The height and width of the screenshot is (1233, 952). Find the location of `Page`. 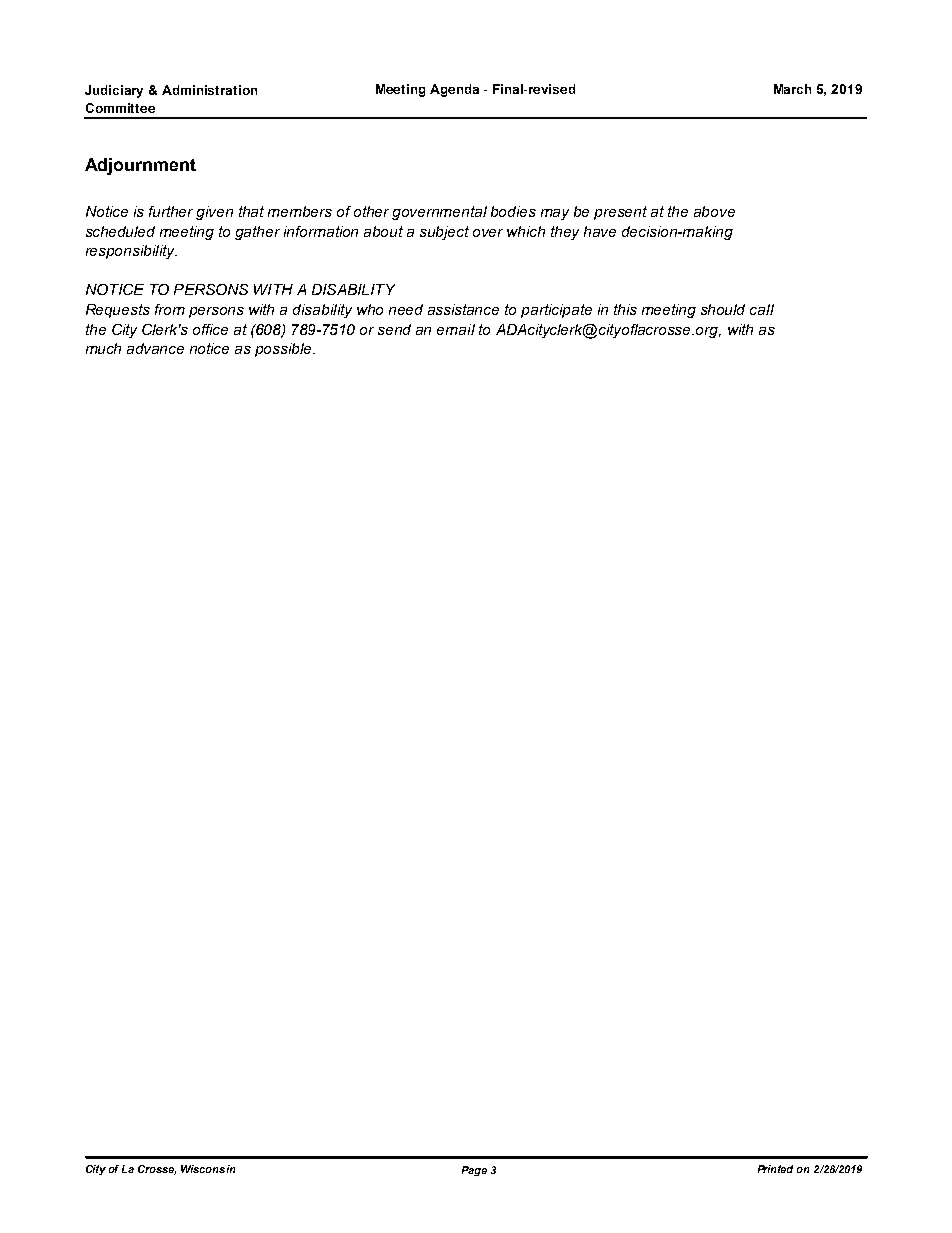

Page is located at coordinates (474, 1171).
